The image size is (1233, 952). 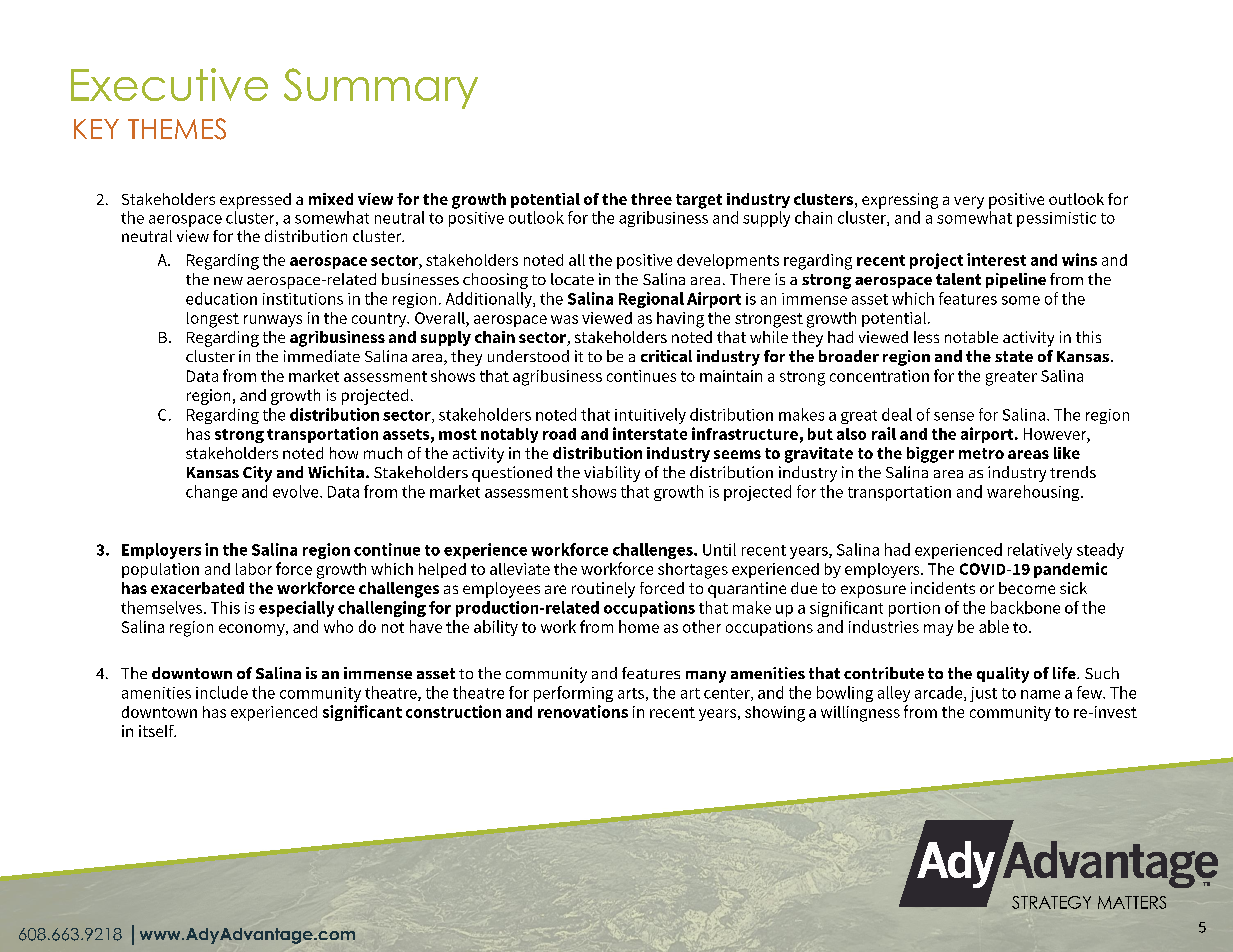 I want to click on change, so click(x=211, y=493).
